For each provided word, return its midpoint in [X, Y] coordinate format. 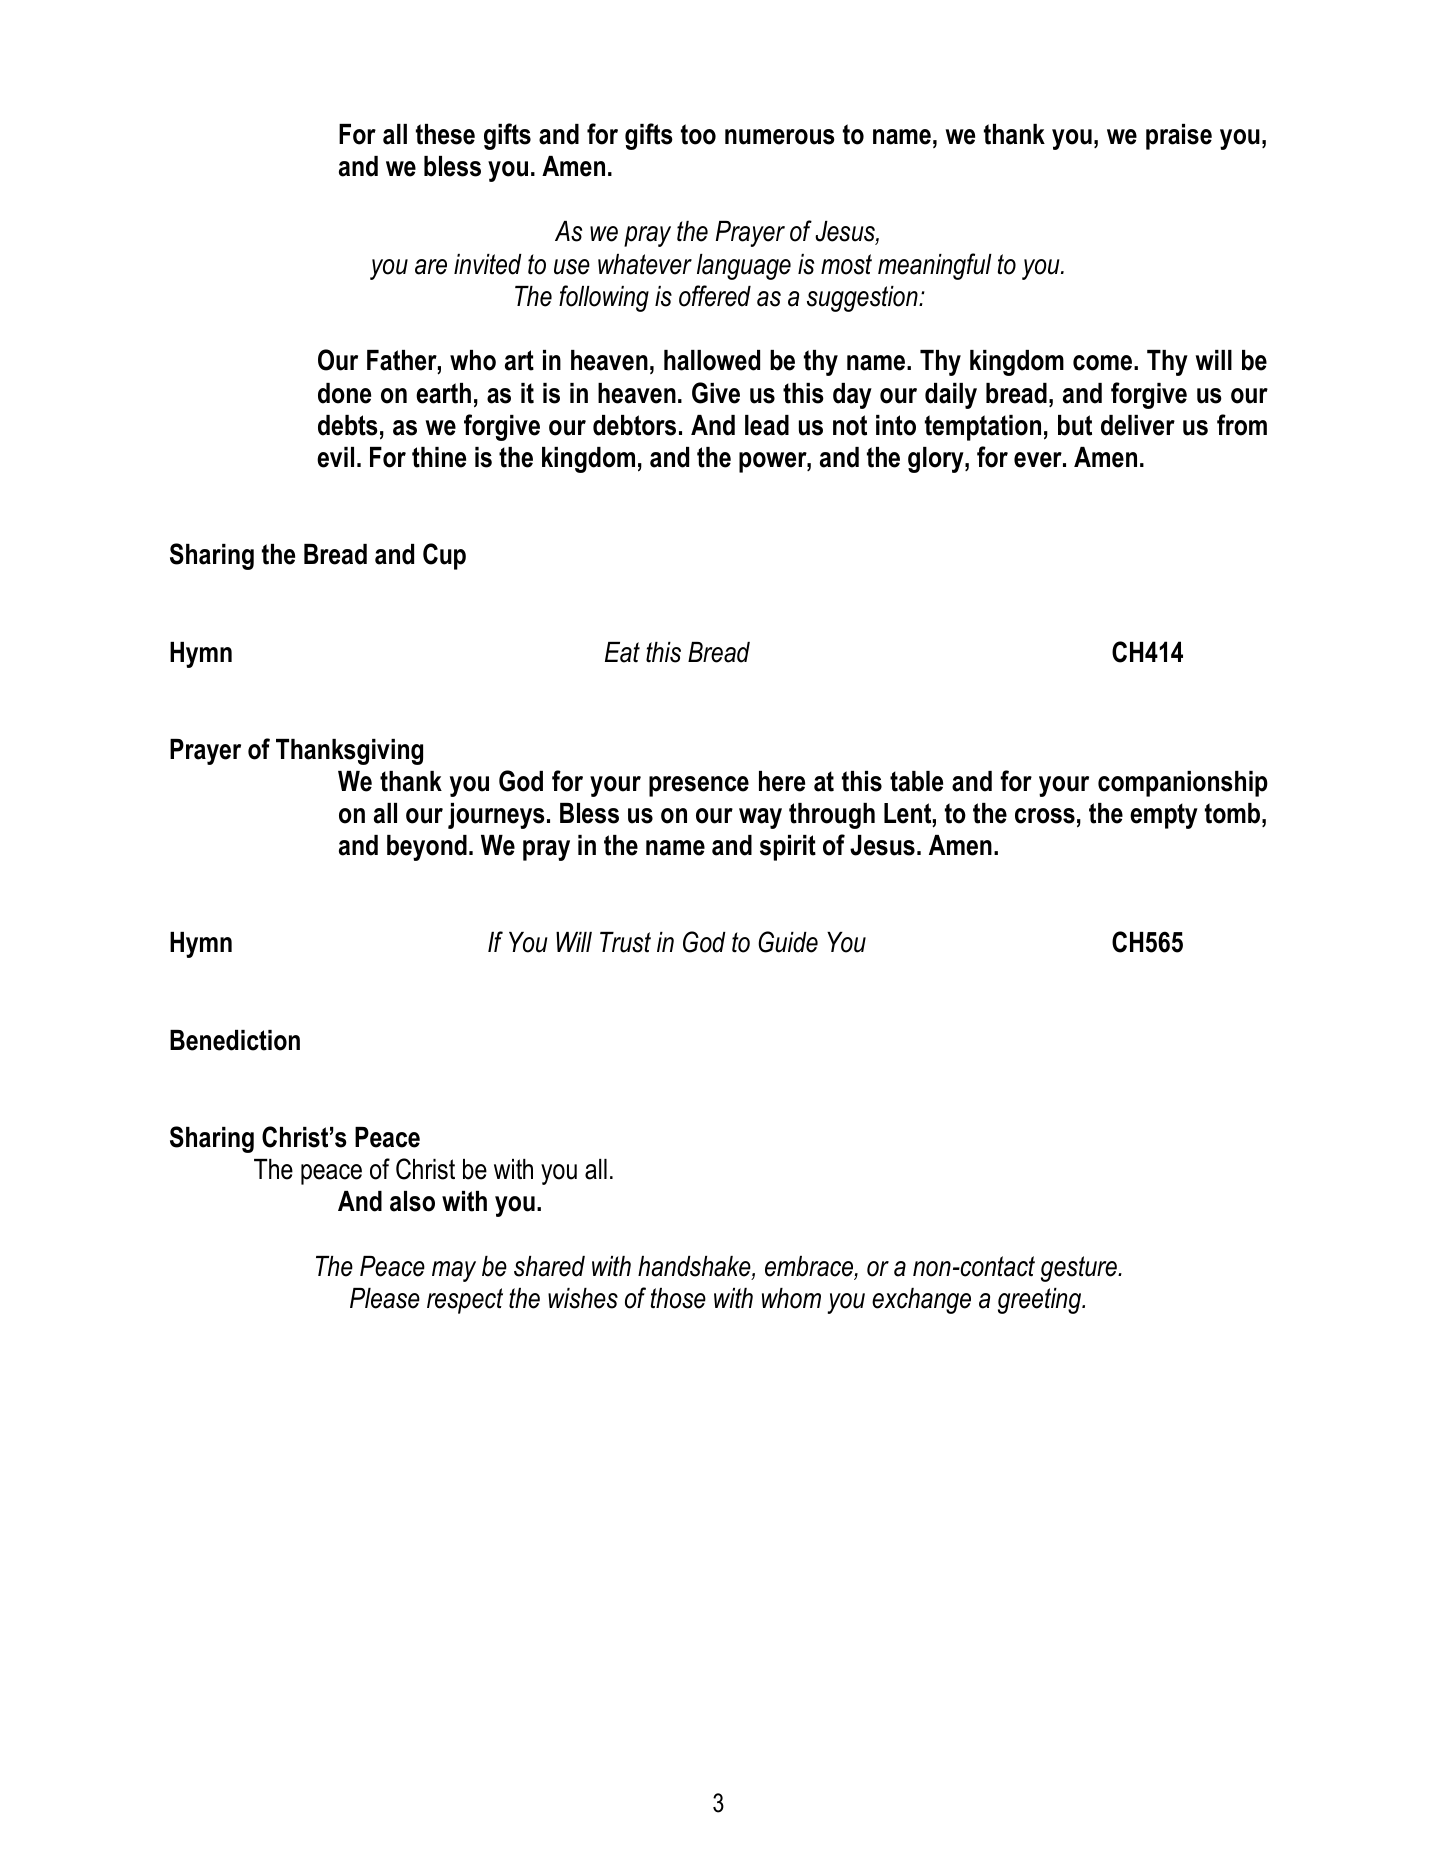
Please [385, 1298]
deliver [1138, 425]
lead [767, 425]
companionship [1183, 784]
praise [1179, 137]
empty [1164, 816]
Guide [788, 942]
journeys [496, 816]
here [782, 781]
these [445, 134]
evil [335, 457]
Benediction [235, 1040]
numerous [780, 137]
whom [791, 1298]
